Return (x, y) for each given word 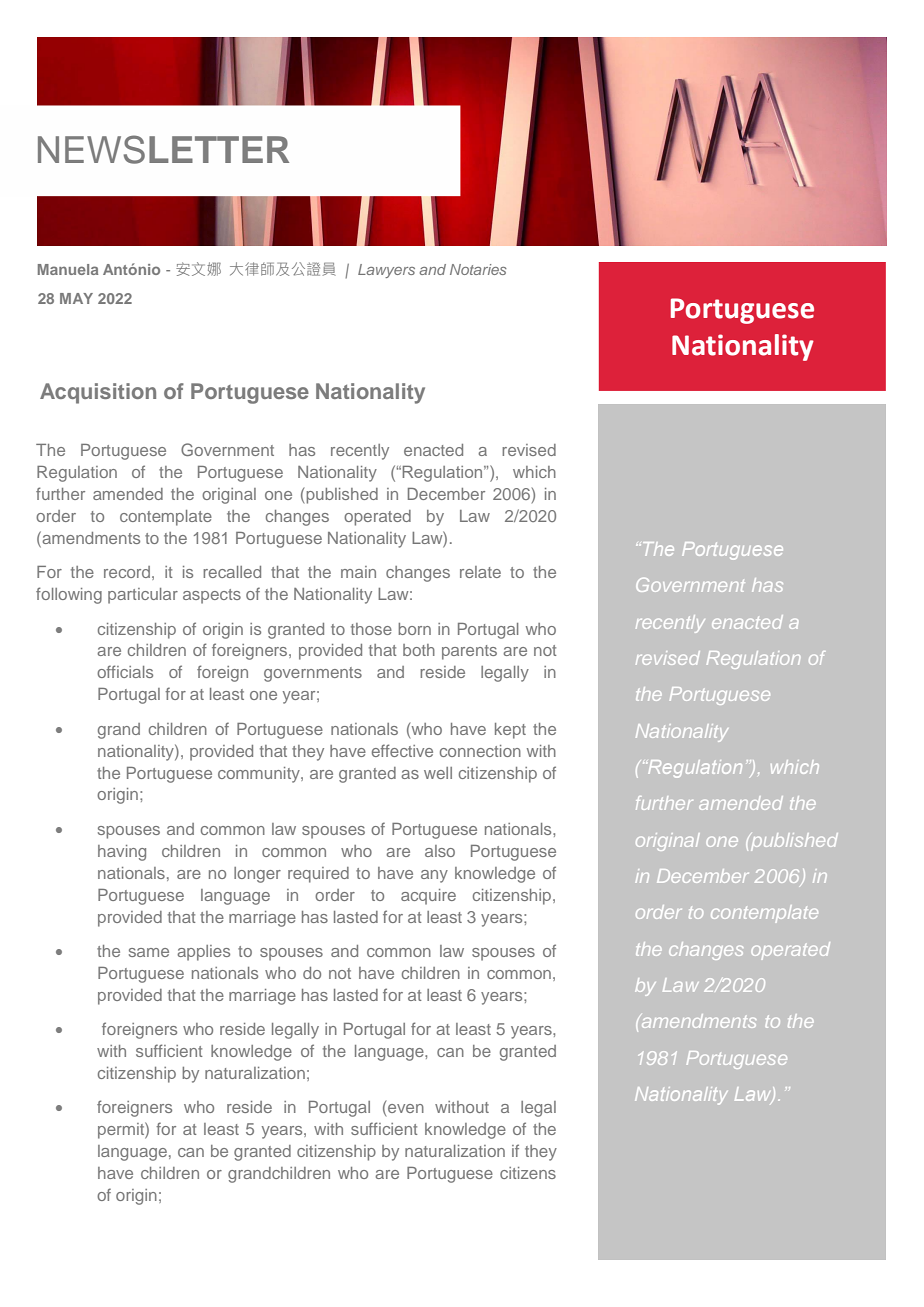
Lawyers (386, 271)
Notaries (478, 269)
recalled (232, 572)
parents (469, 652)
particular (143, 596)
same (149, 952)
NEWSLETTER (163, 149)
